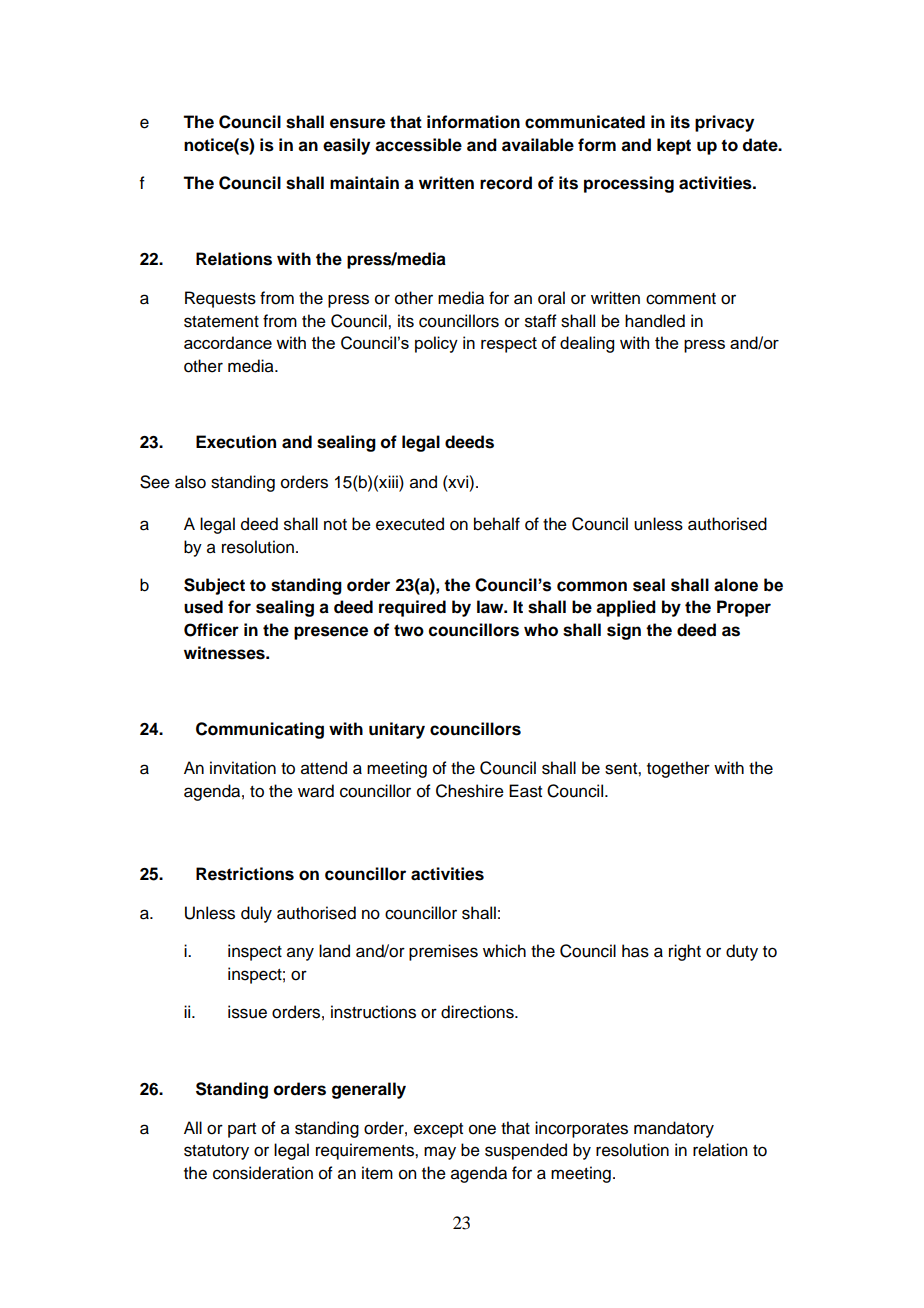 The height and width of the image is (1308, 924). What do you see at coordinates (736, 585) in the image?
I see `alone` at bounding box center [736, 585].
